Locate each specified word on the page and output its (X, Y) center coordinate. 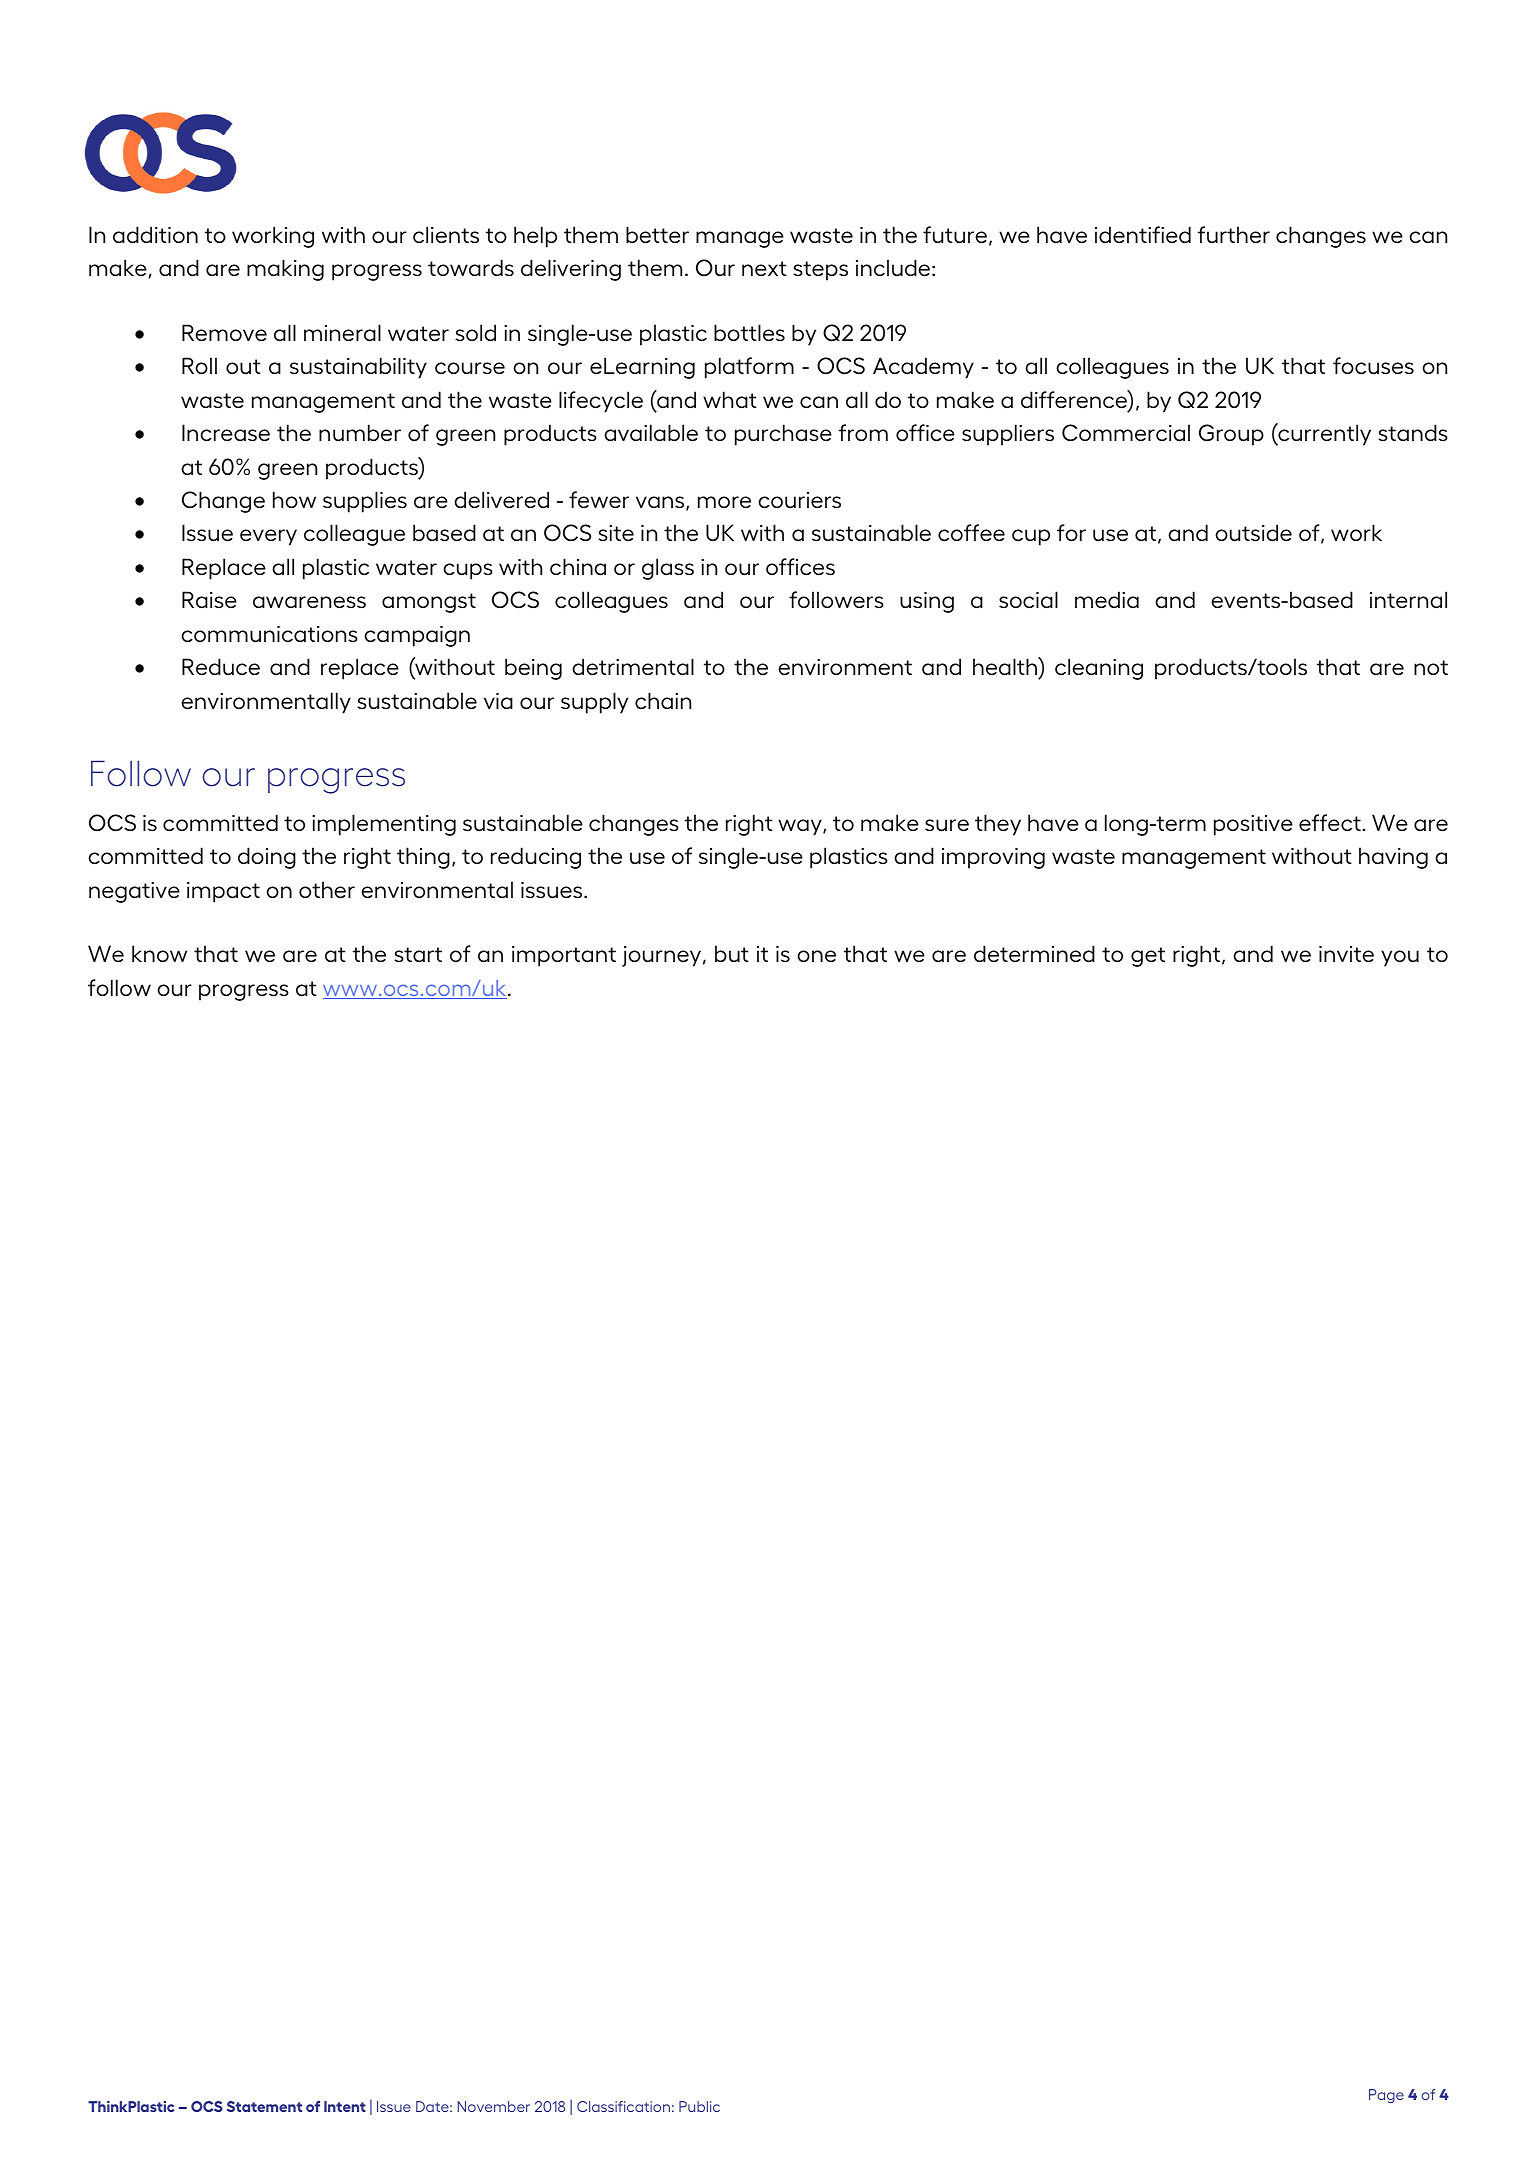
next (764, 268)
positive (1253, 825)
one (816, 956)
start (418, 954)
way (801, 827)
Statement (264, 2106)
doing (267, 858)
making (285, 270)
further (1234, 234)
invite (1346, 954)
